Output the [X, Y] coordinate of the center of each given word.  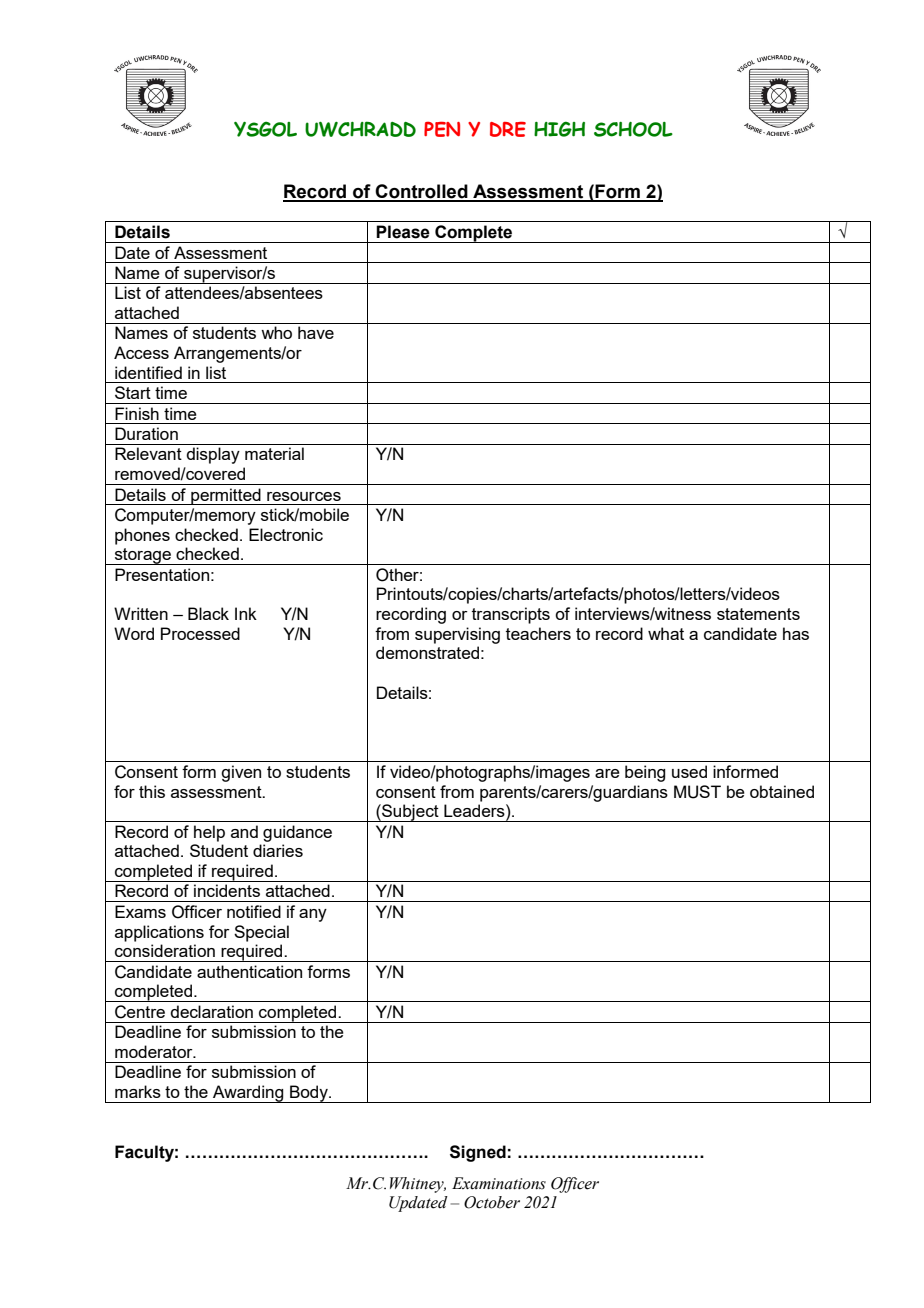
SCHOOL [633, 129]
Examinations [499, 1183]
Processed [200, 633]
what [666, 633]
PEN [442, 129]
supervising [457, 635]
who [276, 332]
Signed [478, 1153]
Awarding [248, 1094]
